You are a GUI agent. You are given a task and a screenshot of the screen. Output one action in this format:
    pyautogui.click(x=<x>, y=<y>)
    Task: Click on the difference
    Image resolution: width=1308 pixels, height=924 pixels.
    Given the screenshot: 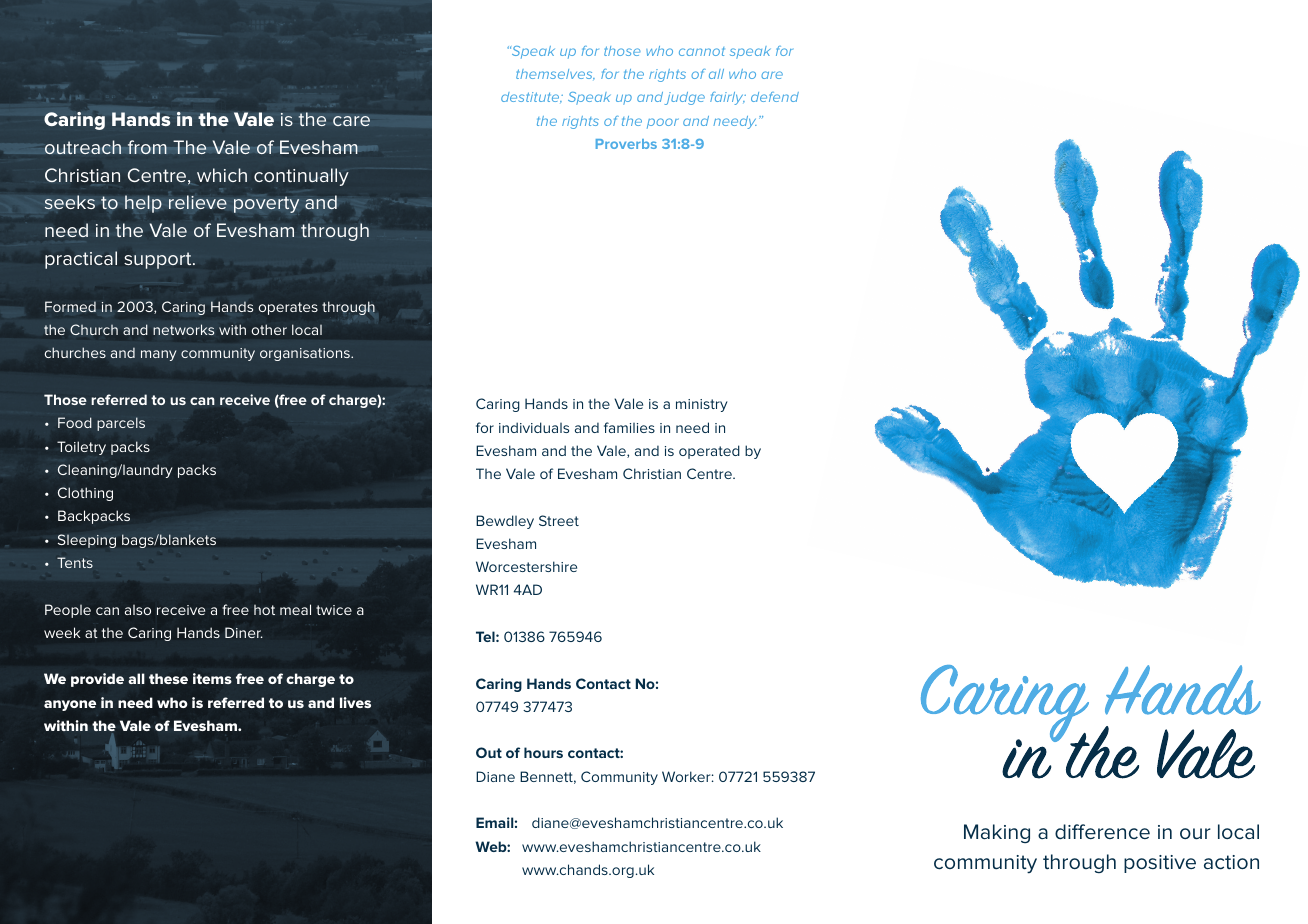 What is the action you would take?
    pyautogui.click(x=1102, y=831)
